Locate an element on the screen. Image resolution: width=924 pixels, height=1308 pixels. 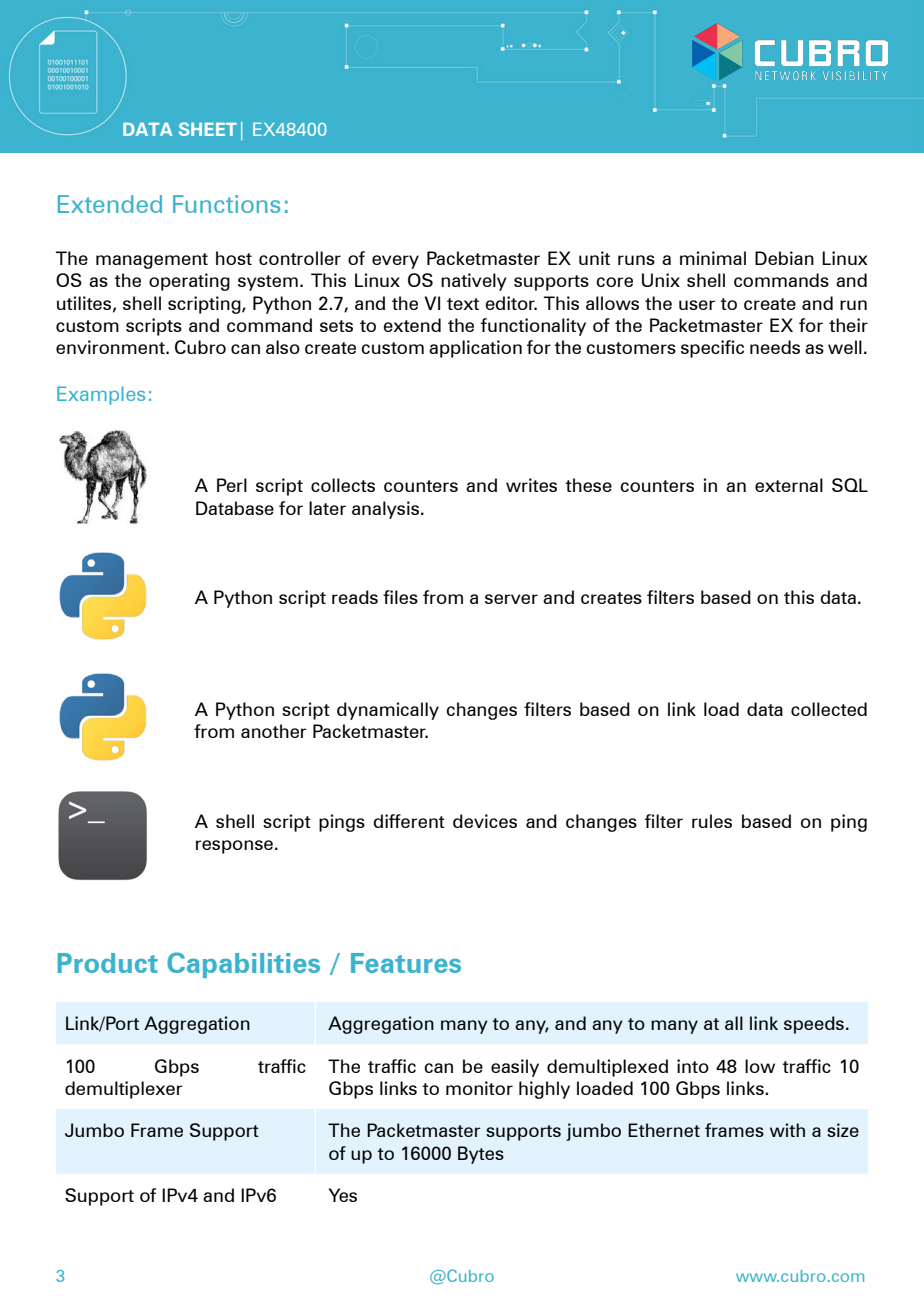
Yes is located at coordinates (343, 1195).
